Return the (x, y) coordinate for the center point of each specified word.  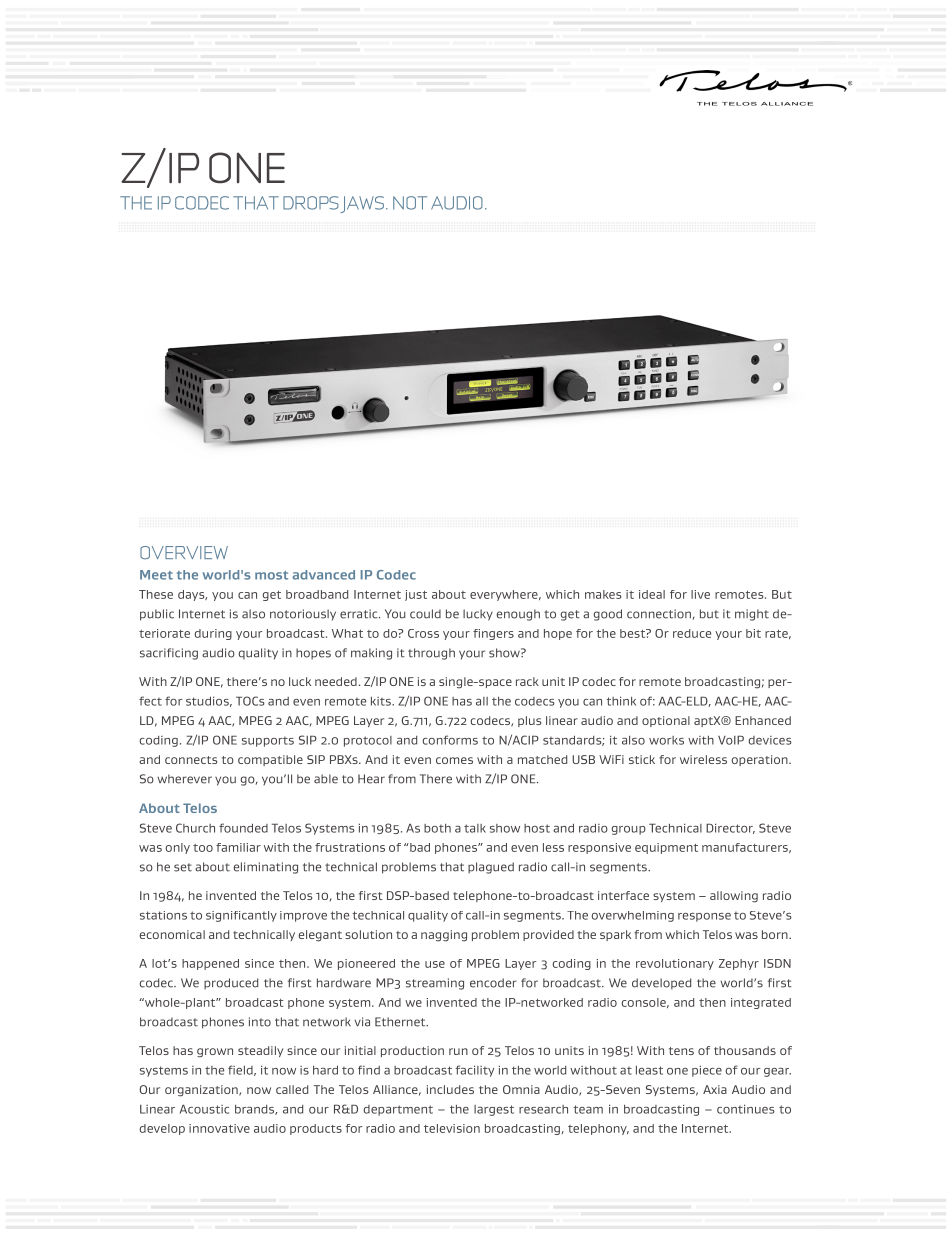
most (271, 575)
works (666, 740)
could (425, 614)
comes (454, 760)
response (704, 917)
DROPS (311, 203)
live (700, 594)
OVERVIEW (184, 552)
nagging (444, 936)
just (416, 595)
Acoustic (204, 1109)
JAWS (362, 204)
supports (268, 742)
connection (660, 614)
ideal (652, 594)
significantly (241, 916)
